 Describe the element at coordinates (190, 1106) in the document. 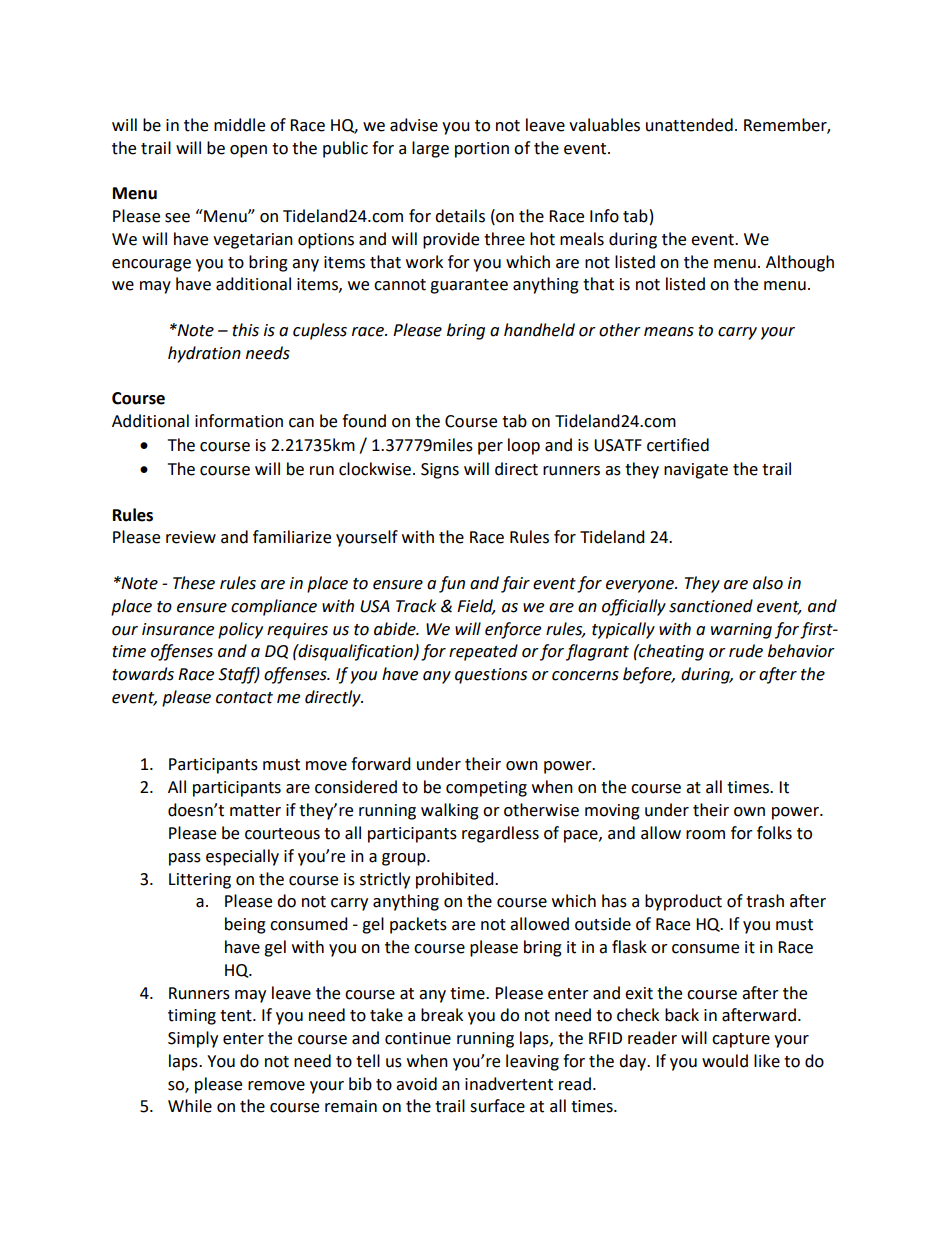

I see `While` at that location.
